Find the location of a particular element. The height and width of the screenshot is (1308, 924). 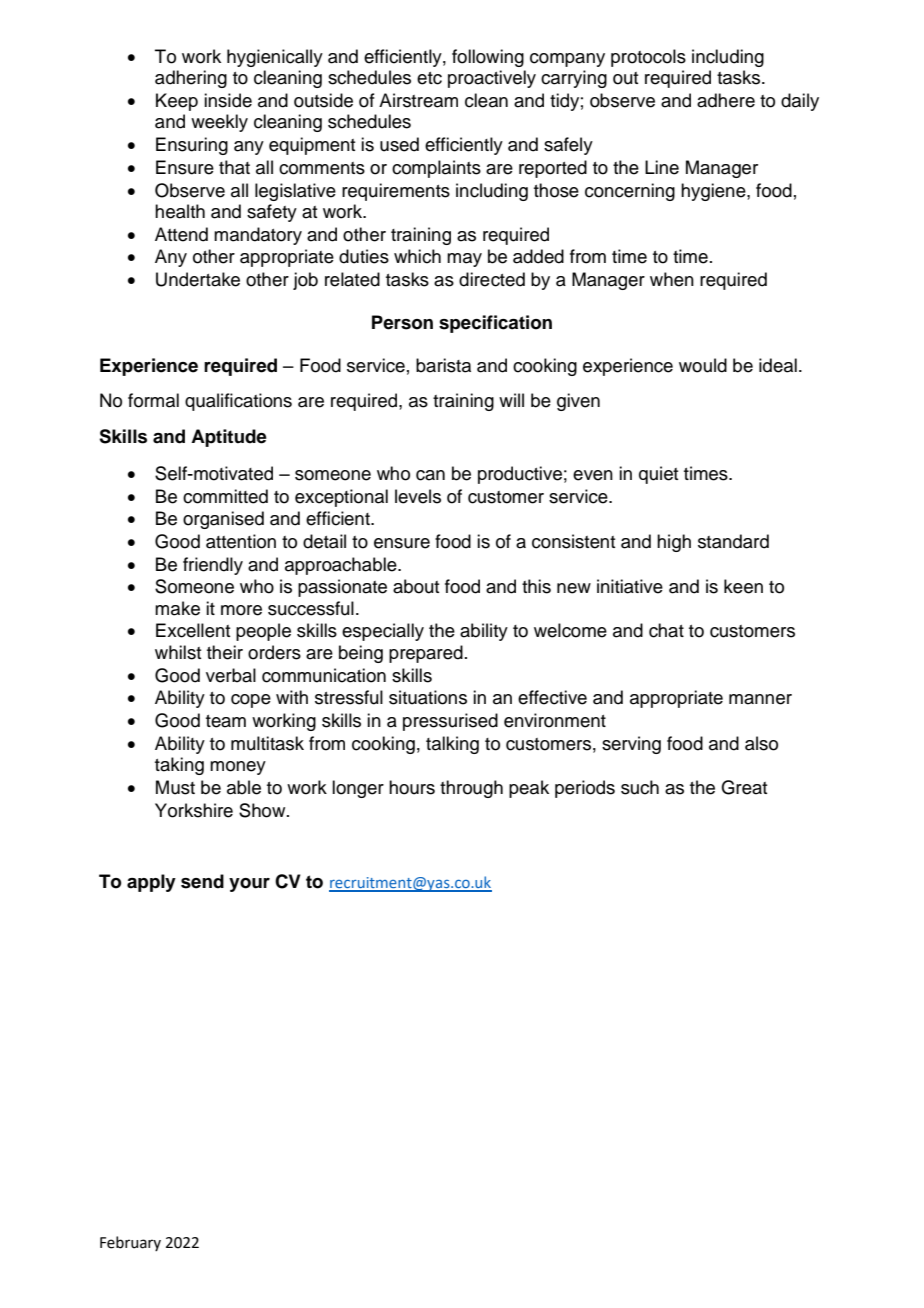

can is located at coordinates (430, 475).
